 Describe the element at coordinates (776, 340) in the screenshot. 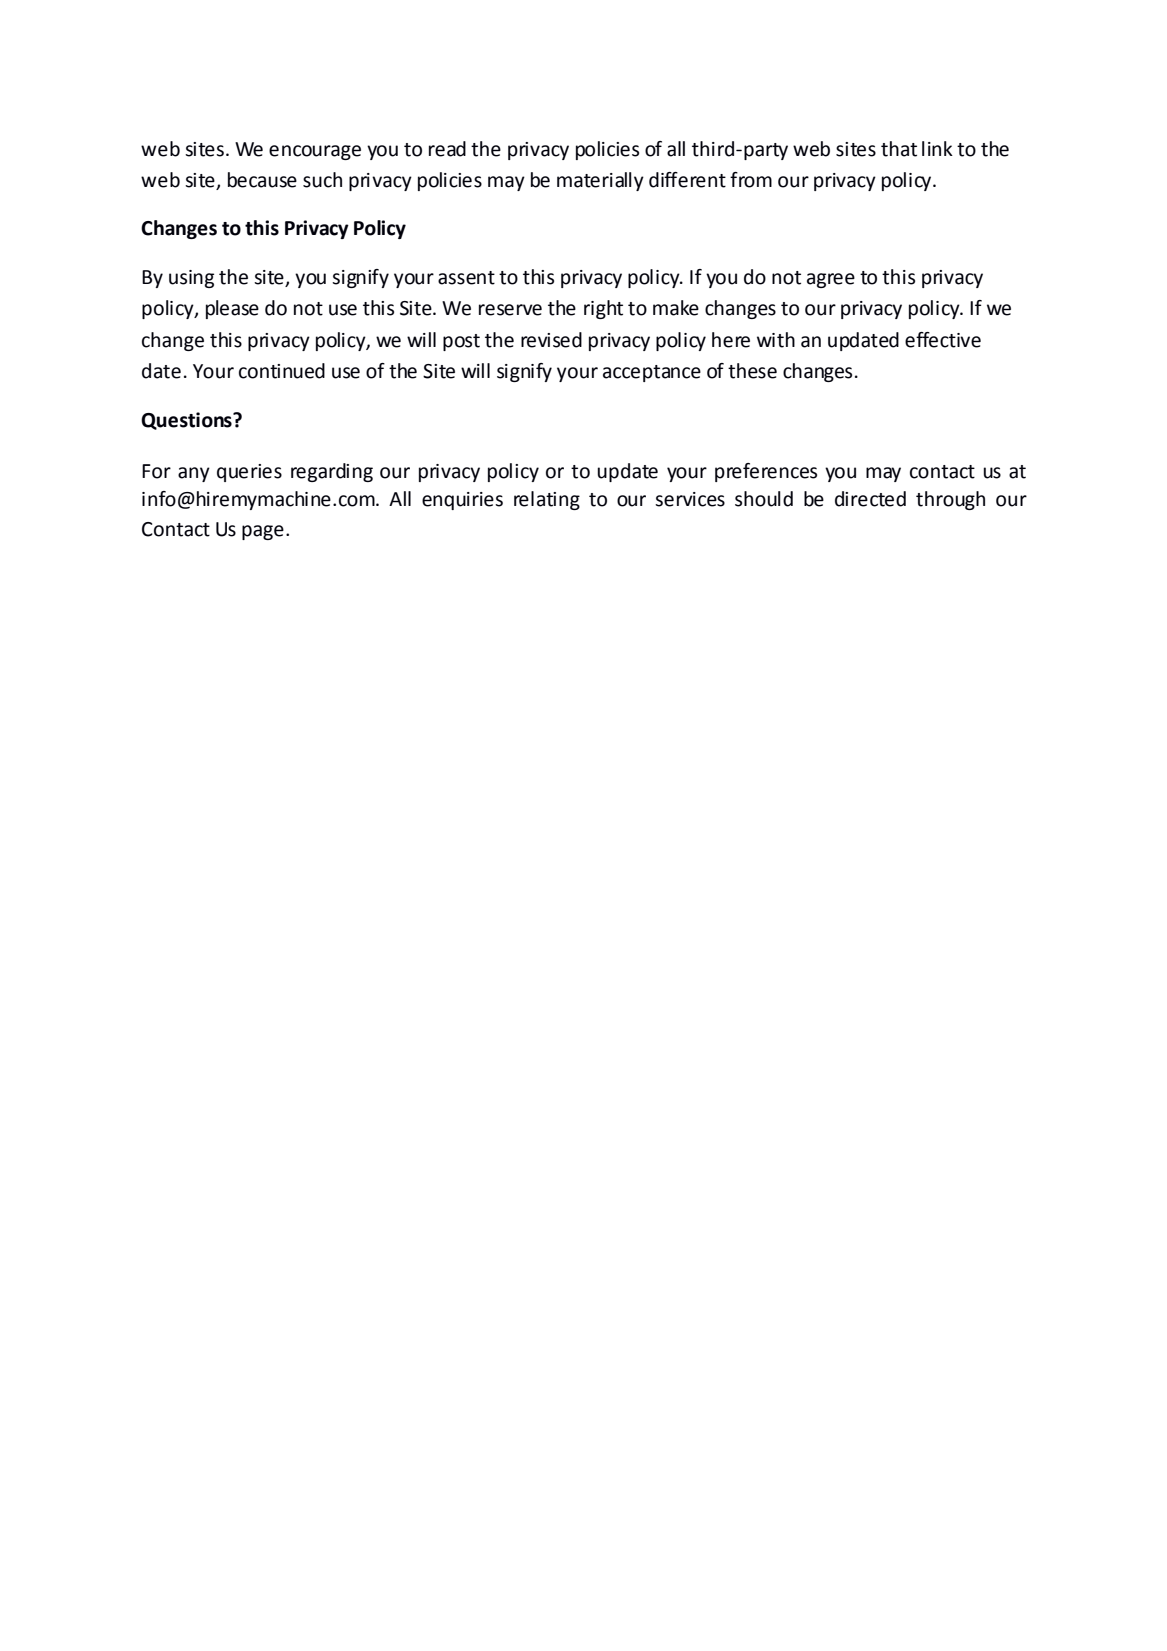

I see `with` at that location.
